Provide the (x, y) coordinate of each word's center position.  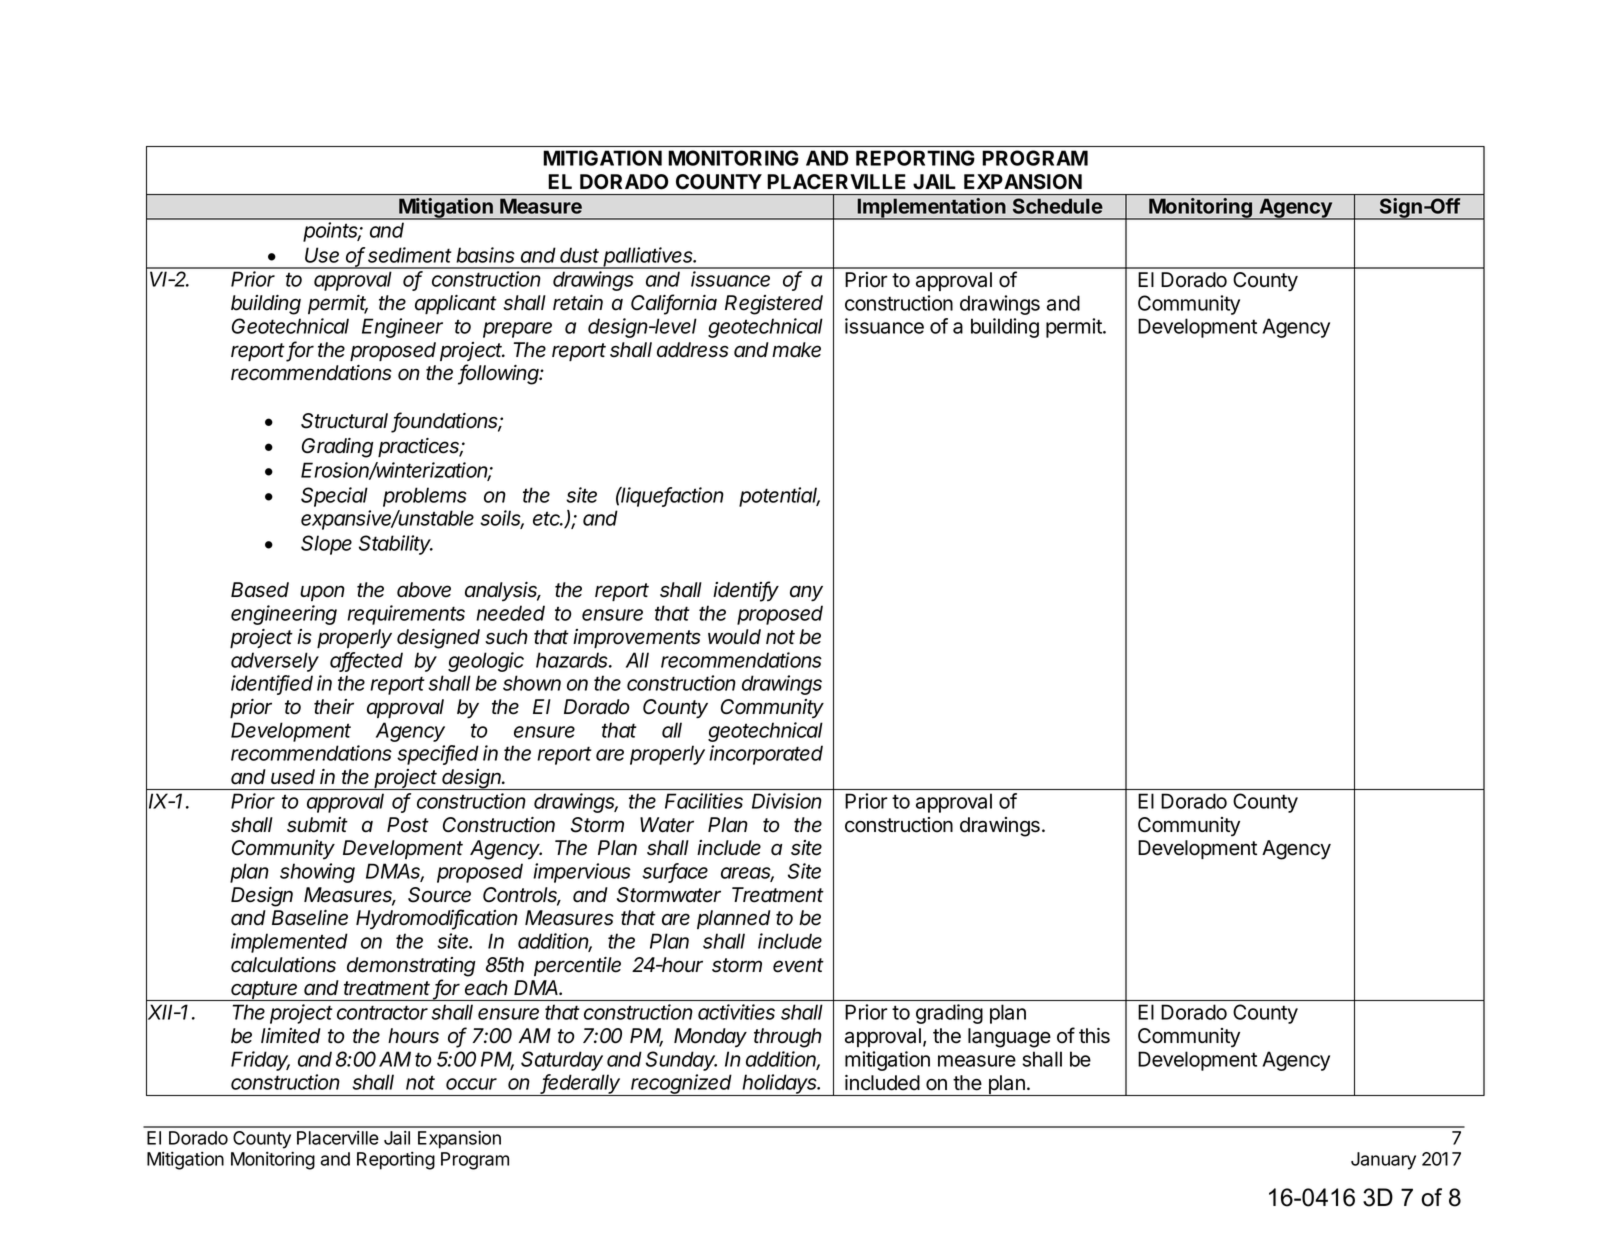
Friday (260, 1061)
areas (747, 874)
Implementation (931, 209)
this (1094, 1036)
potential (779, 497)
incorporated (766, 755)
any (806, 594)
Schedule (1058, 206)
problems (425, 497)
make (796, 350)
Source (439, 895)
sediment (410, 255)
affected (366, 661)
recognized (682, 1085)
